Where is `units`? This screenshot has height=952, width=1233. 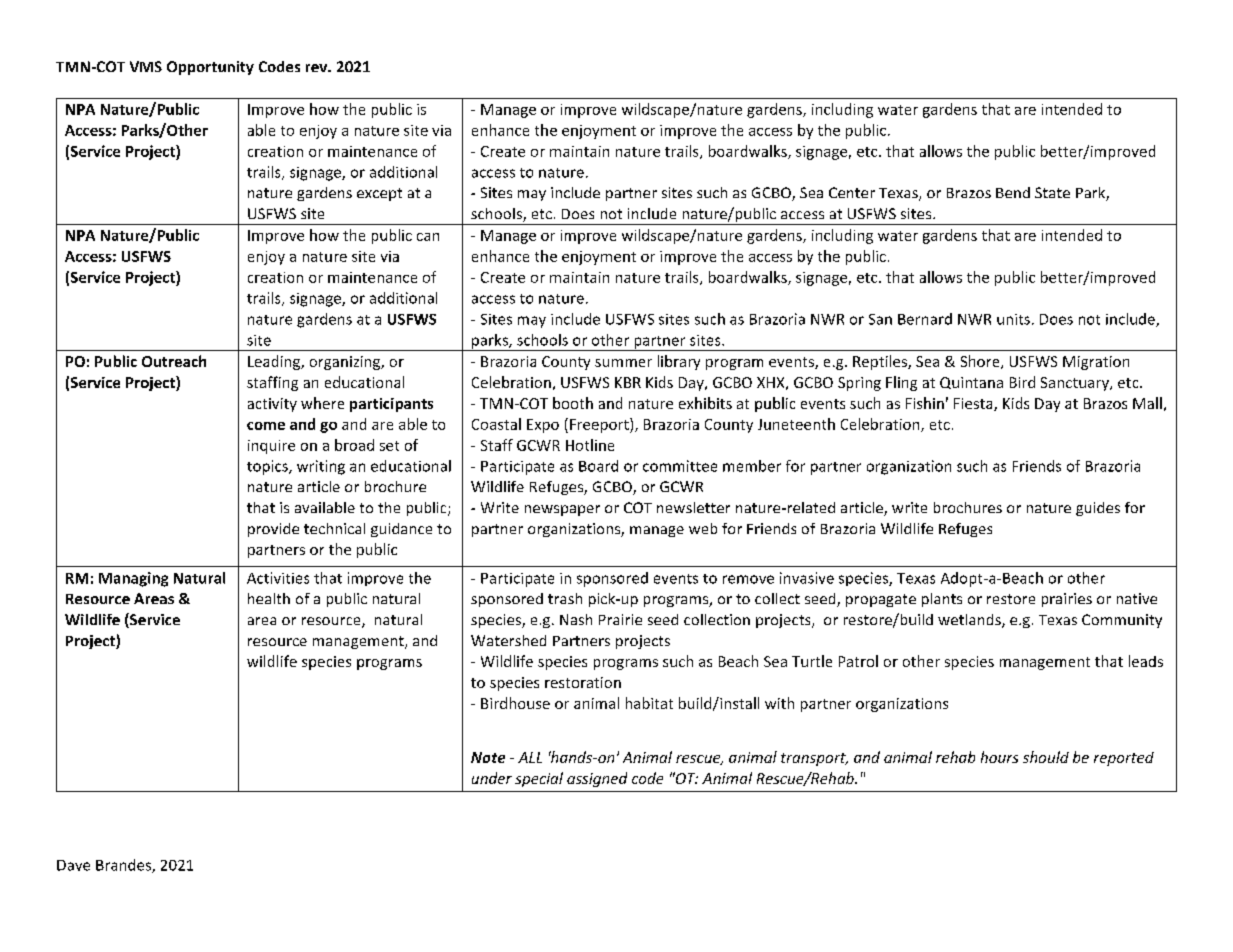
units is located at coordinates (1013, 319).
